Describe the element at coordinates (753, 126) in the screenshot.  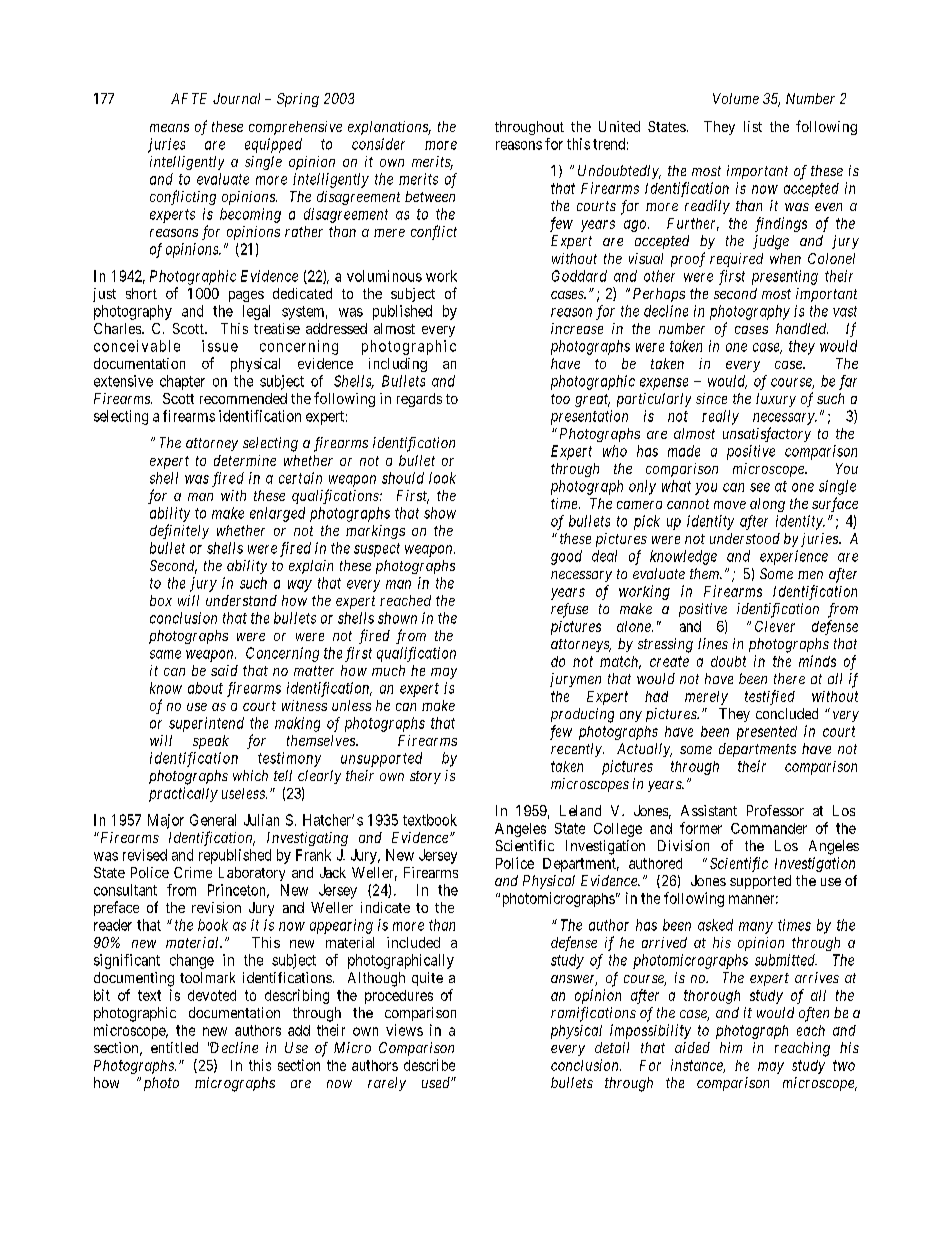
I see `list` at that location.
